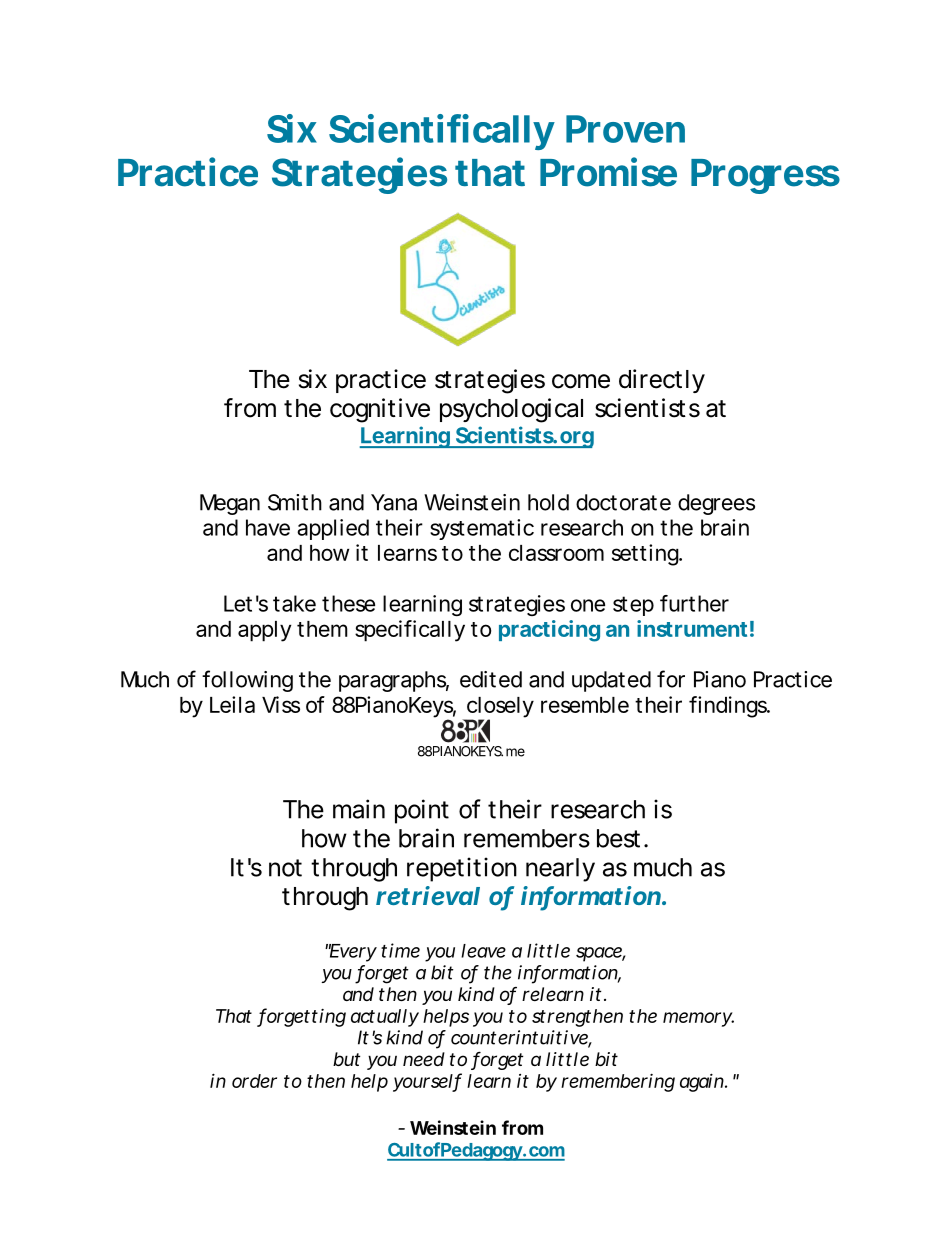 This page has height=1233, width=952. What do you see at coordinates (527, 838) in the page?
I see `remembers` at bounding box center [527, 838].
